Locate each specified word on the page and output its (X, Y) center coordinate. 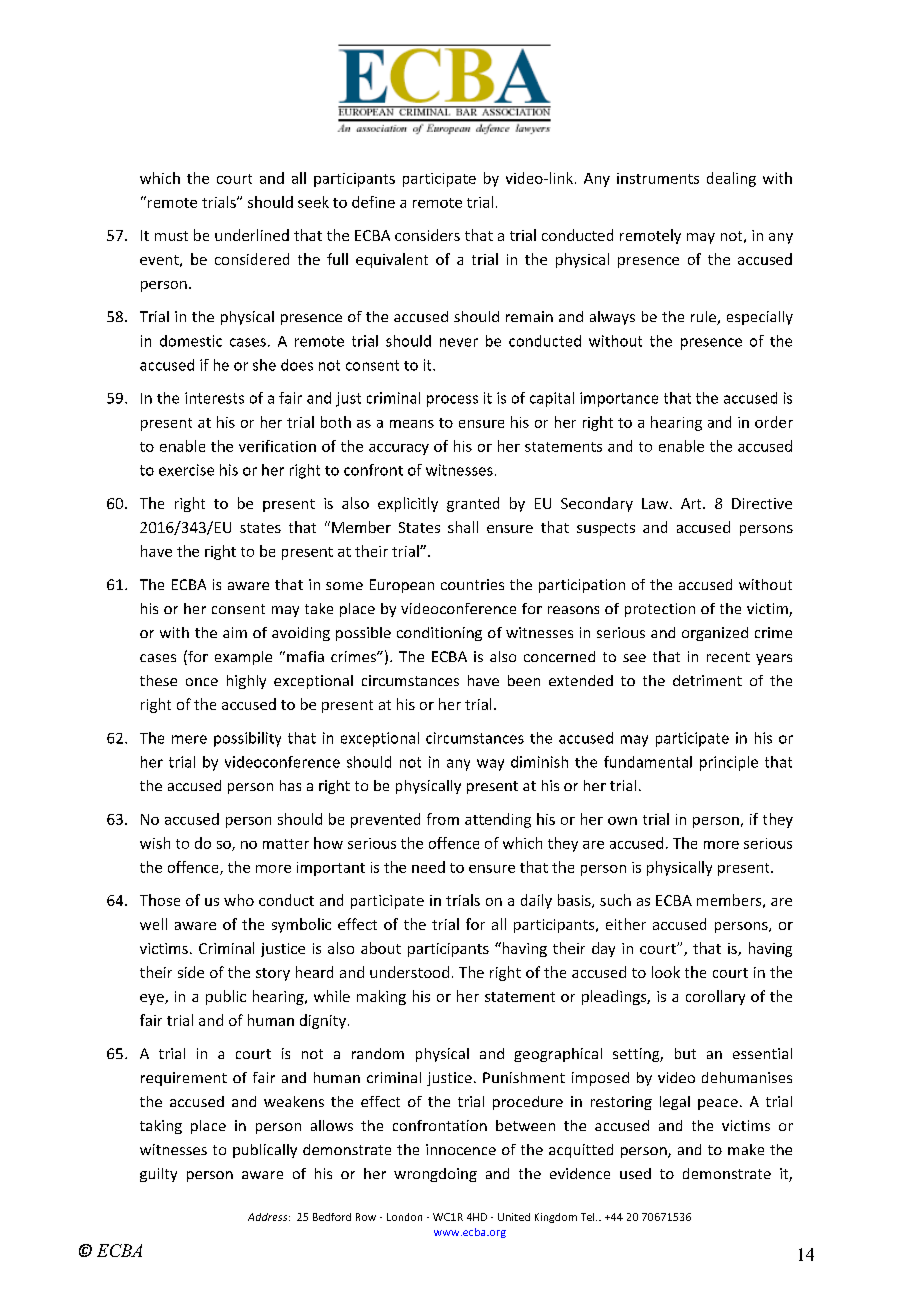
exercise (186, 470)
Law (656, 503)
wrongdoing (435, 1175)
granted (473, 504)
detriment (707, 680)
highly (246, 682)
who (239, 900)
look (666, 972)
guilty (158, 1175)
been (524, 680)
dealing (731, 179)
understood (409, 972)
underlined (252, 235)
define (373, 202)
